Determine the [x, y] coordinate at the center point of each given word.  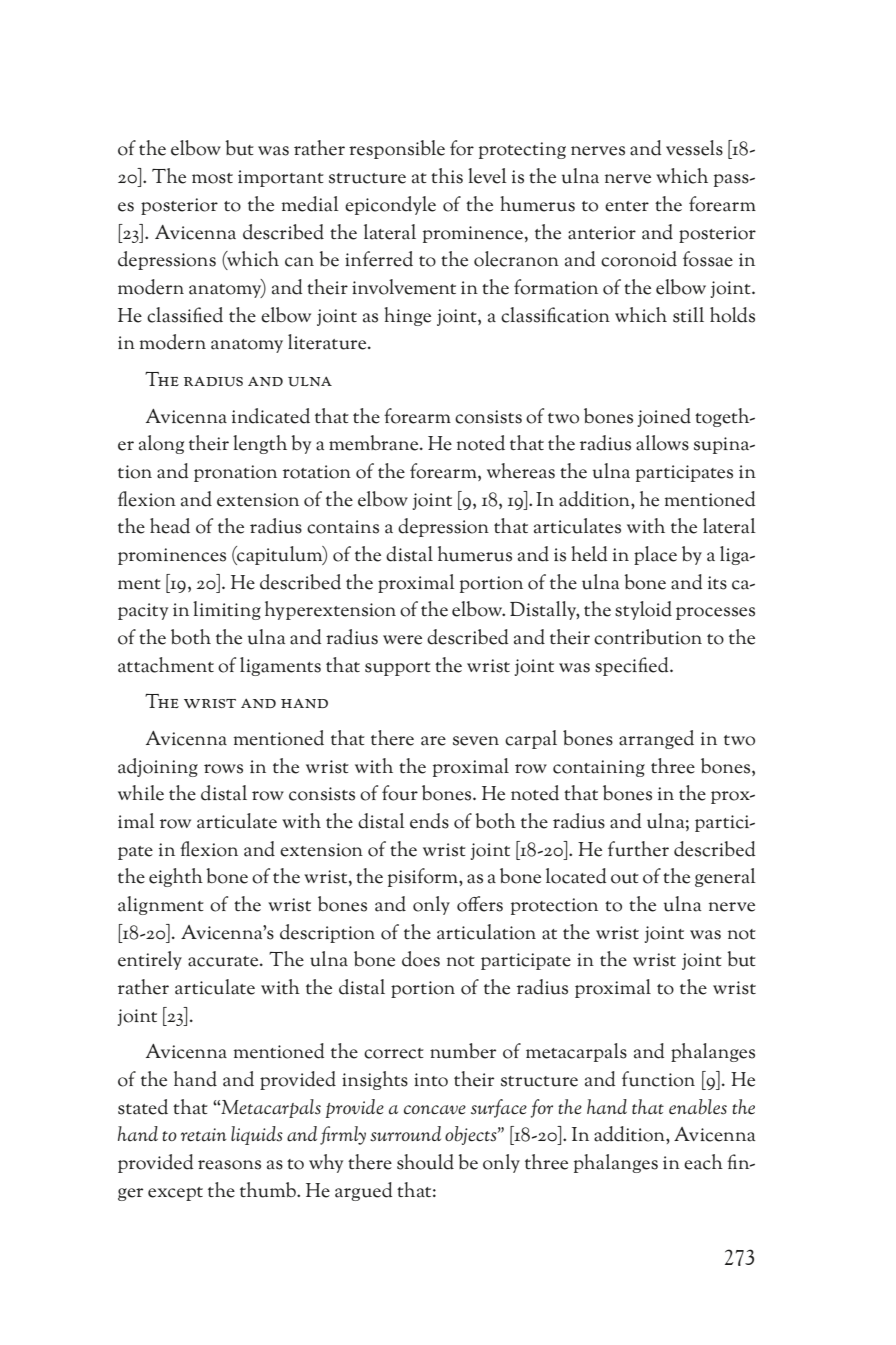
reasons [229, 1165]
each [703, 1162]
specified [633, 666]
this [447, 176]
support [398, 669]
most [212, 178]
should [425, 1162]
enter [627, 206]
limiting [227, 610]
